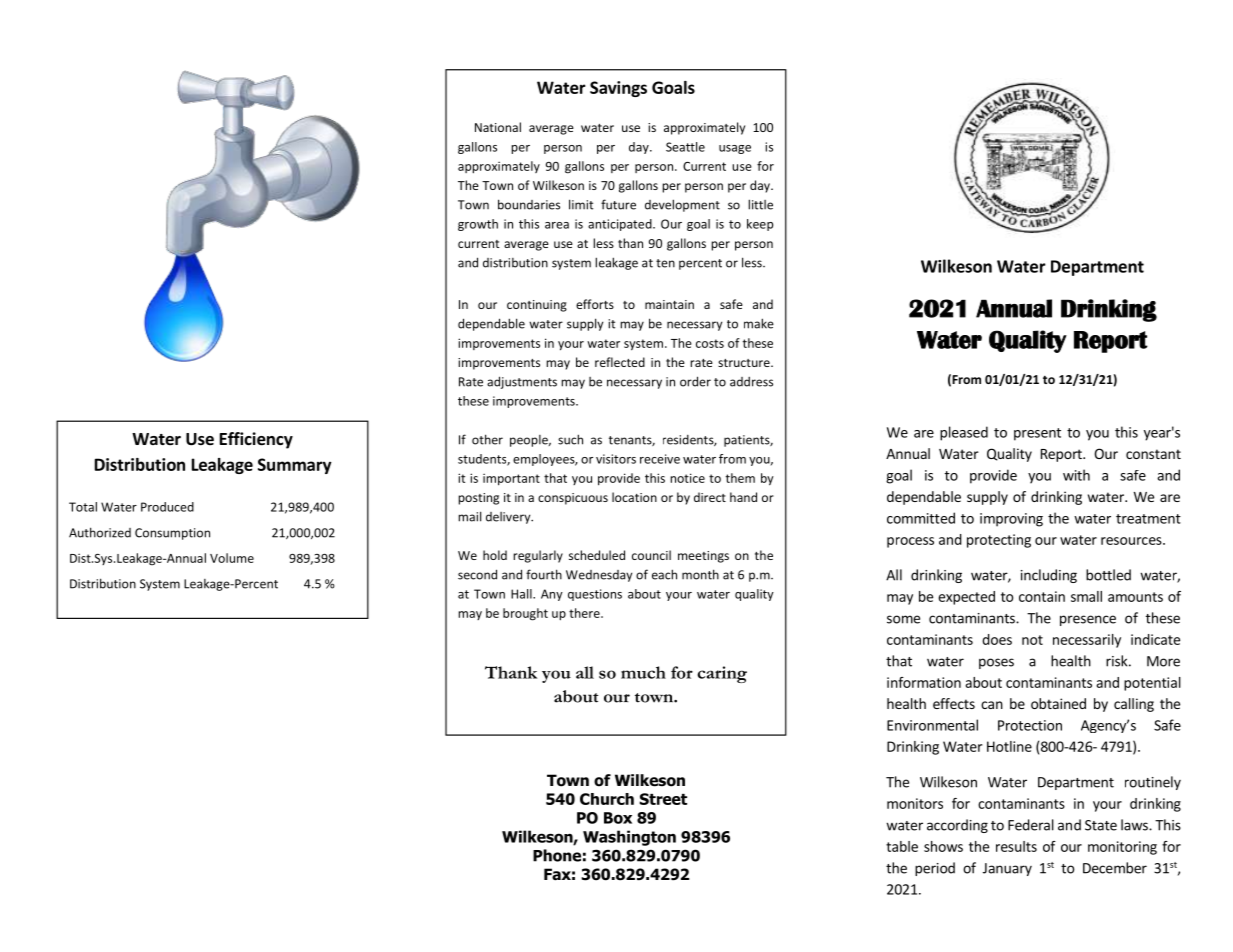  What do you see at coordinates (629, 838) in the screenshot?
I see `Washington` at bounding box center [629, 838].
